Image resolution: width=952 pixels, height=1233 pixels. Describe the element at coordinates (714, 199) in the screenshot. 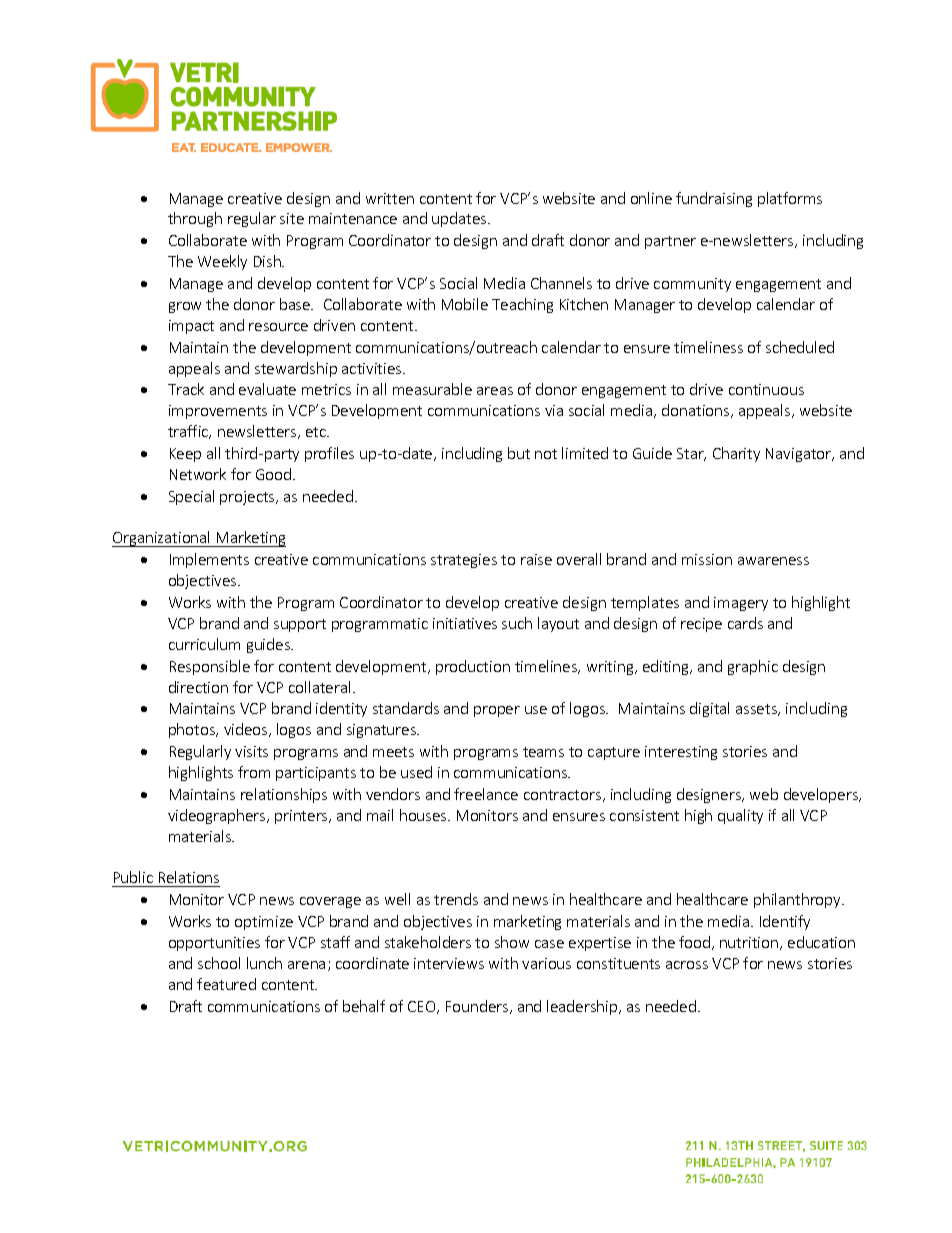

I see `fundraising` at that location.
